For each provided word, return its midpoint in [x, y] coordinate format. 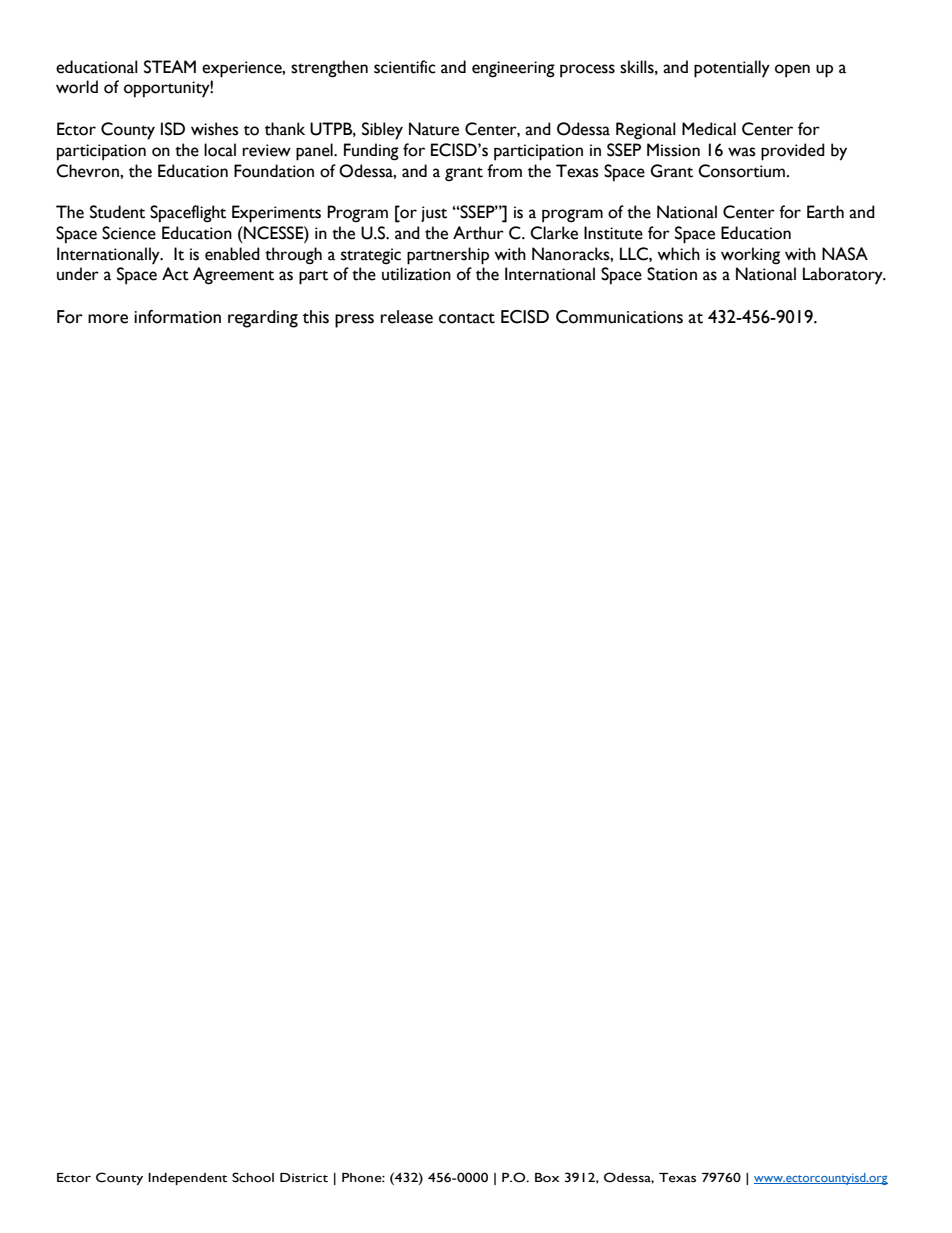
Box [547, 1177]
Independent [188, 1179]
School [253, 1177]
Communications [619, 317]
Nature [434, 129]
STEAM [170, 67]
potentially [732, 69]
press [354, 321]
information [177, 317]
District [304, 1178]
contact [467, 318]
